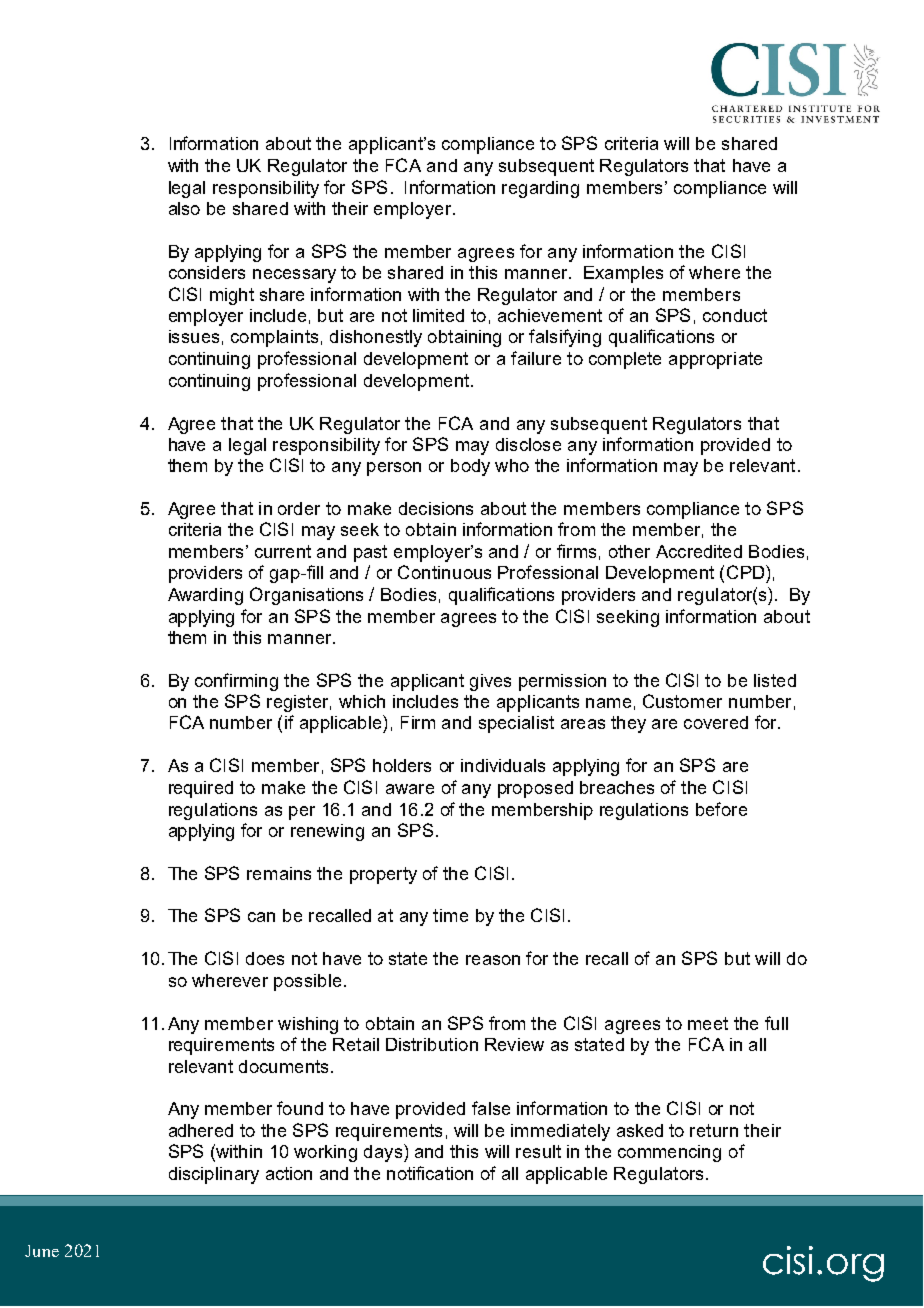 This screenshot has width=924, height=1308. What do you see at coordinates (444, 572) in the screenshot?
I see `Continuous` at bounding box center [444, 572].
